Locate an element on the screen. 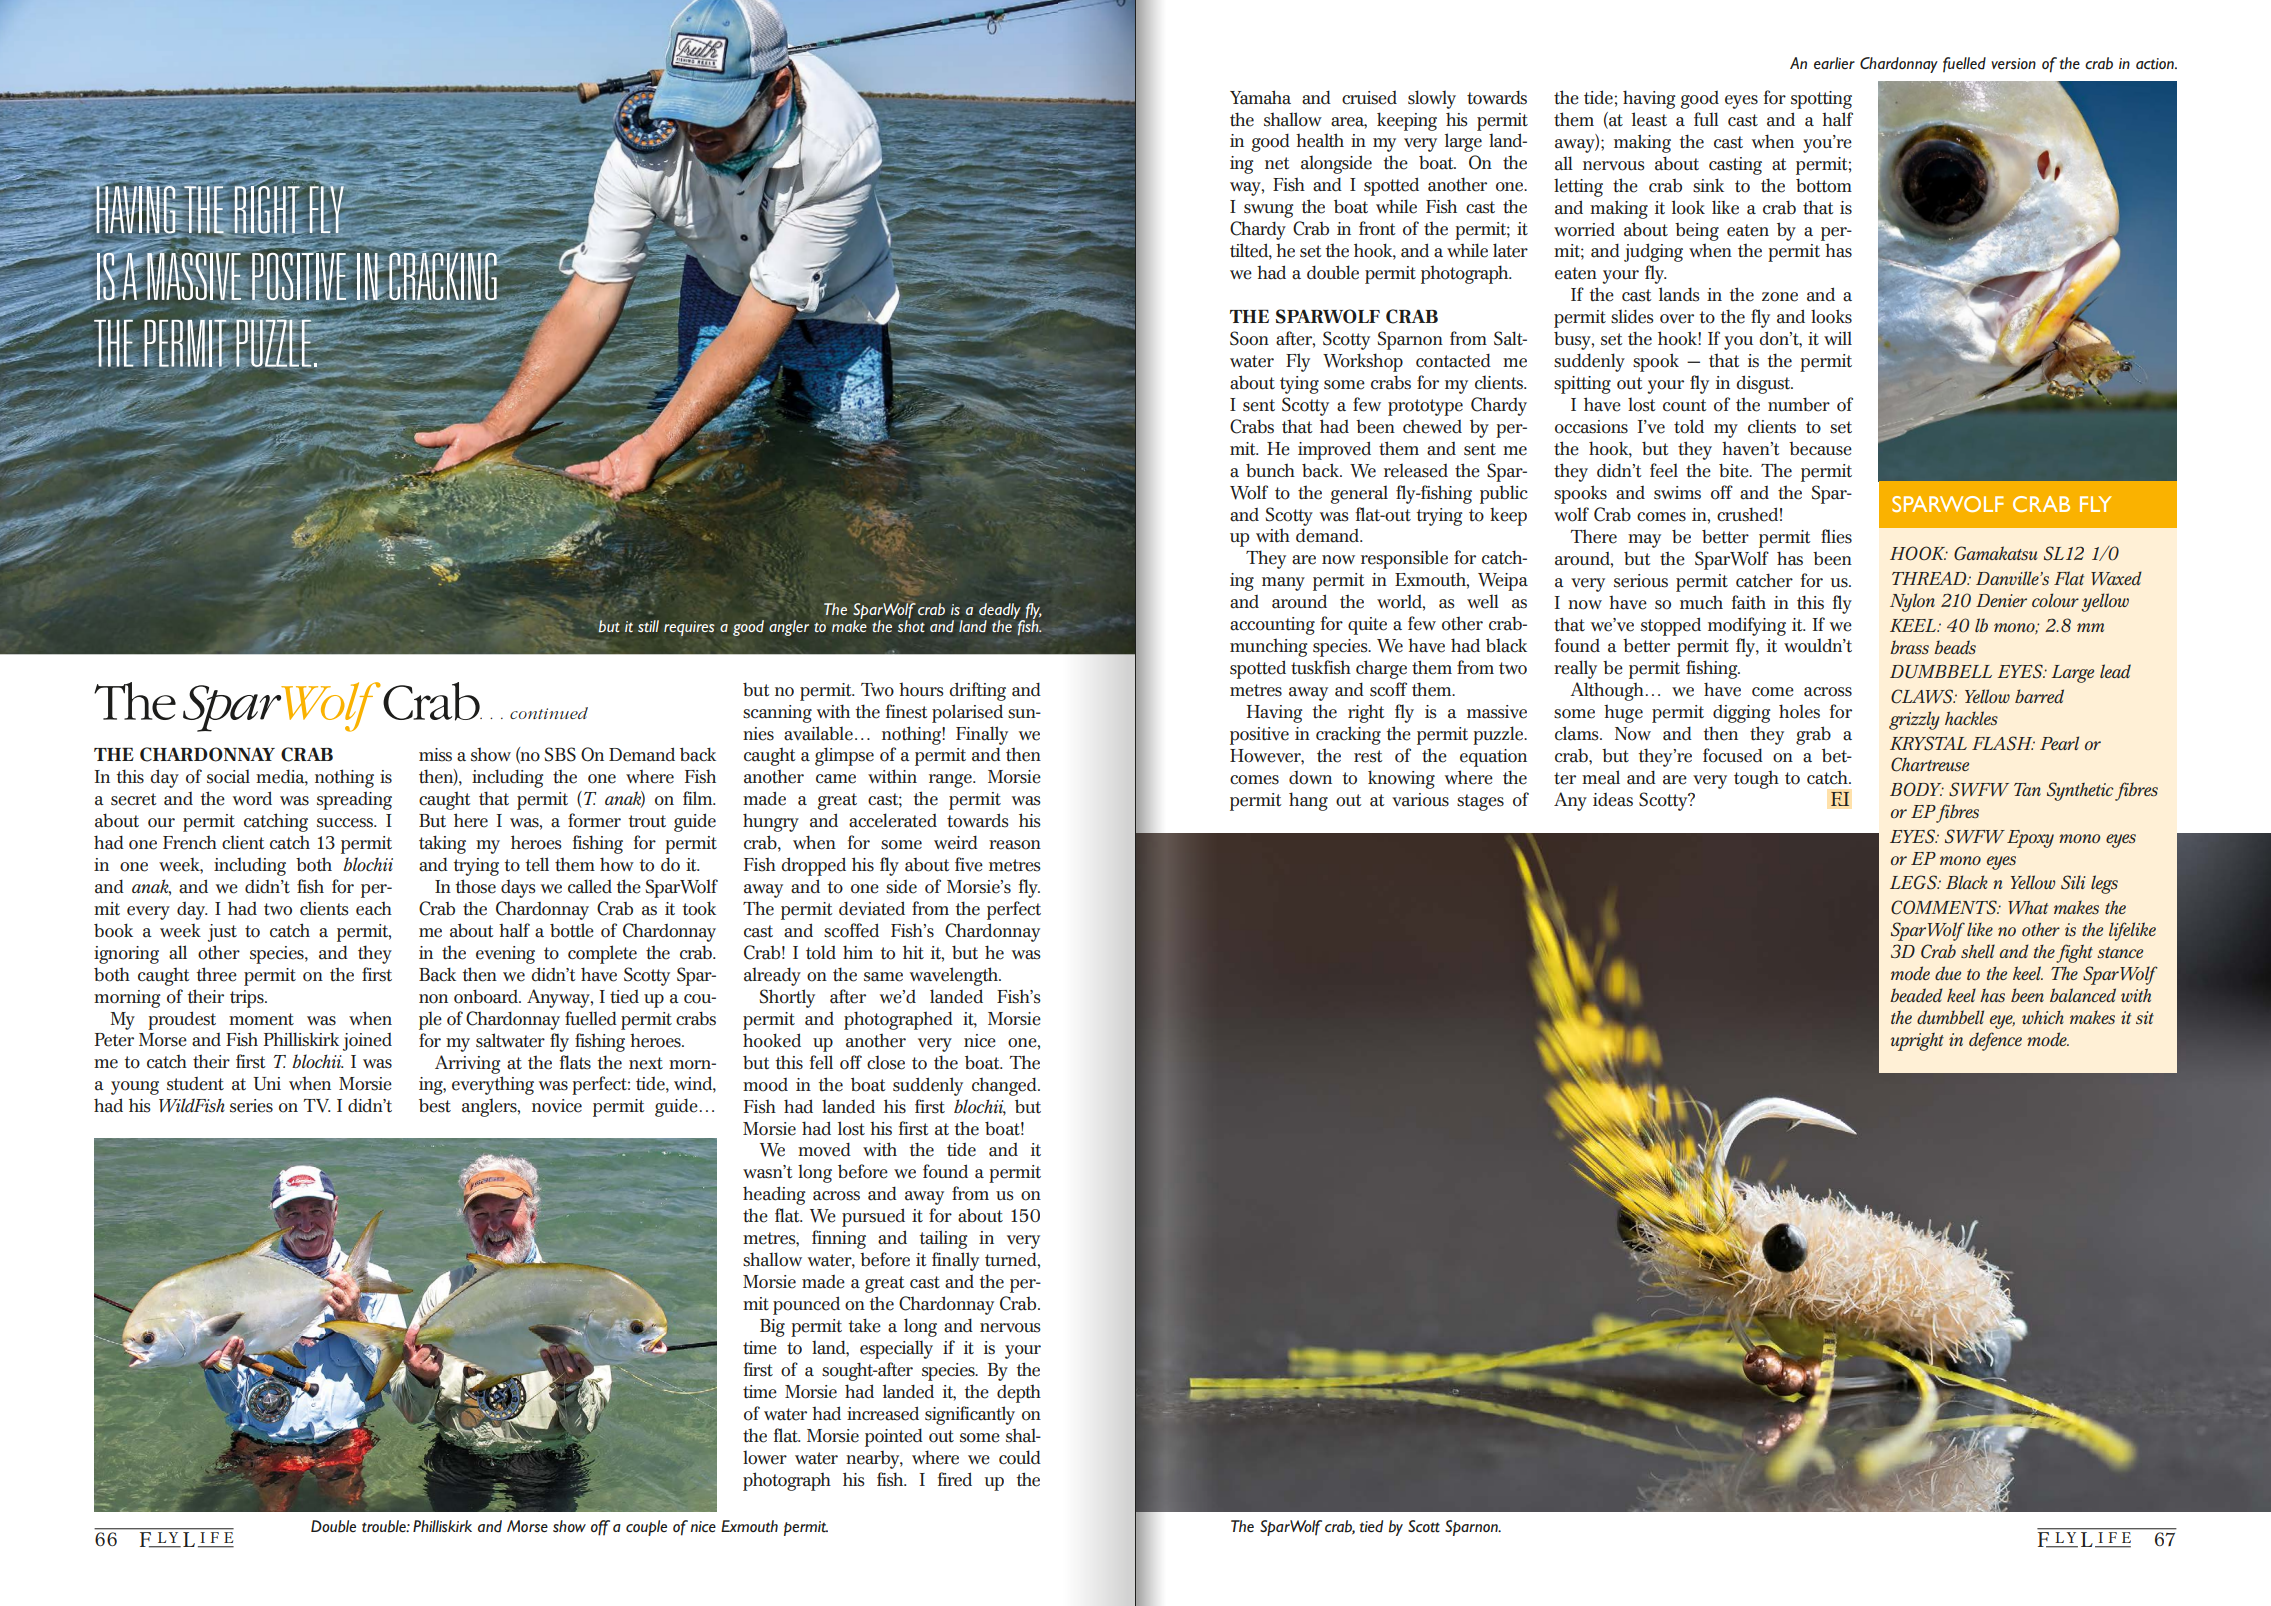 The width and height of the screenshot is (2271, 1606). Yamaha is located at coordinates (1260, 97).
